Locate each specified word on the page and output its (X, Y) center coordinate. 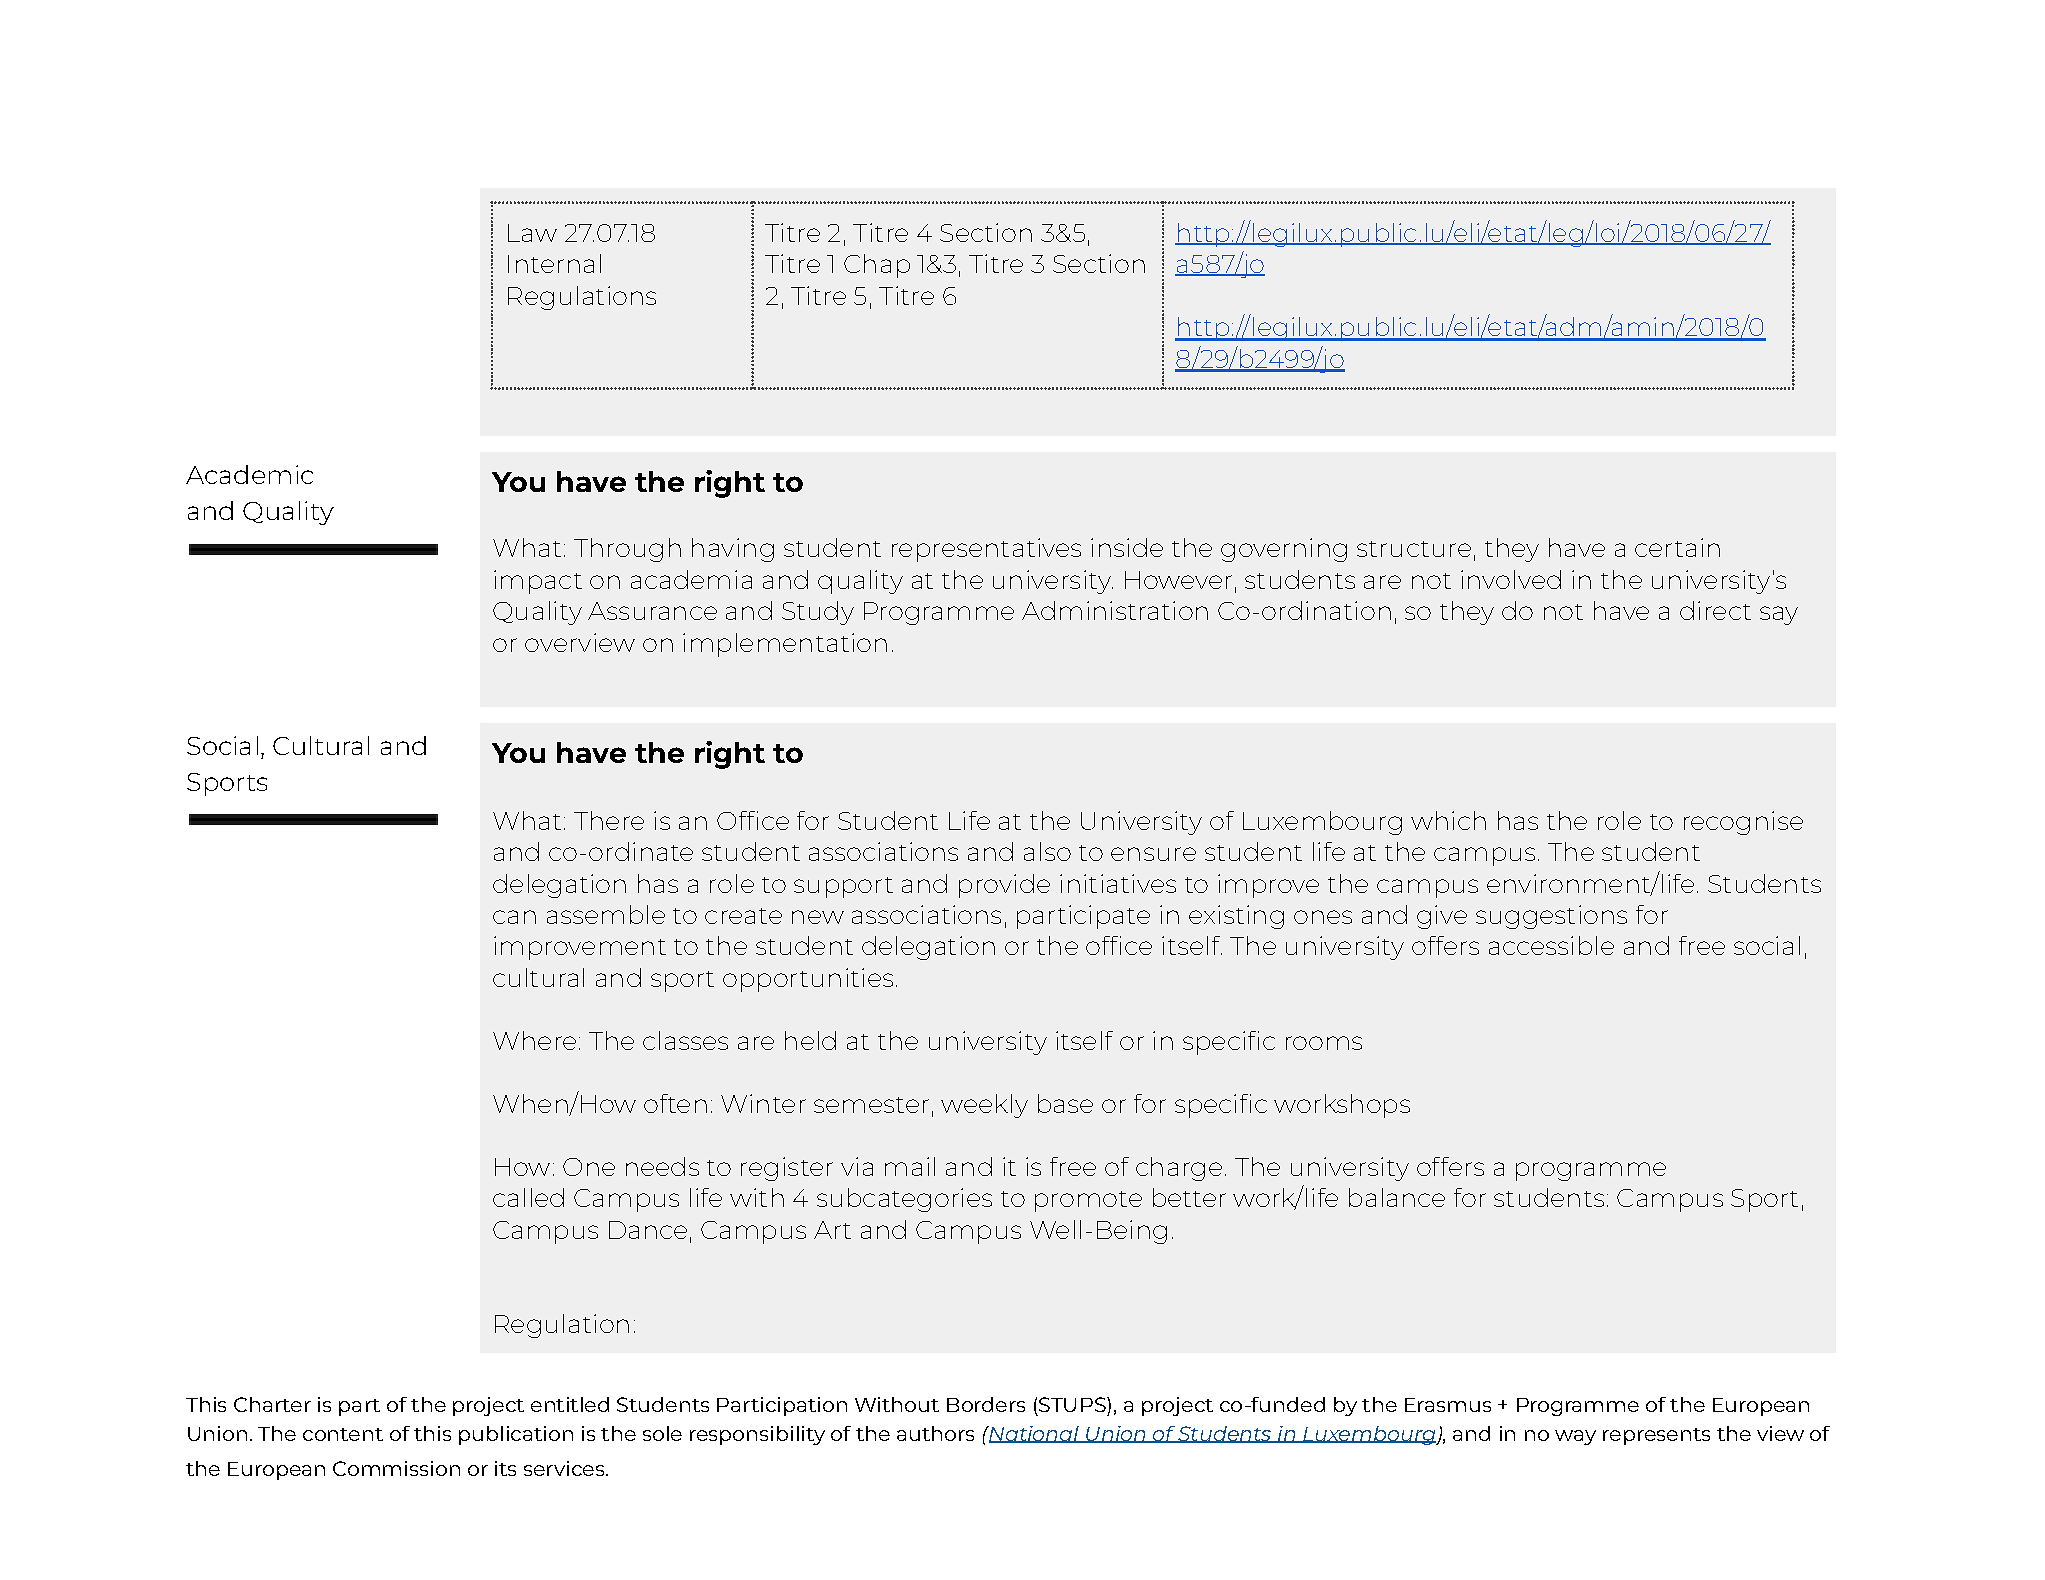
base (1065, 1103)
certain (1677, 547)
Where (534, 1040)
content (343, 1434)
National (1034, 1434)
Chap (877, 266)
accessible (1551, 945)
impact (538, 582)
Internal (554, 263)
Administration (1115, 610)
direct (1715, 610)
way (1575, 1437)
